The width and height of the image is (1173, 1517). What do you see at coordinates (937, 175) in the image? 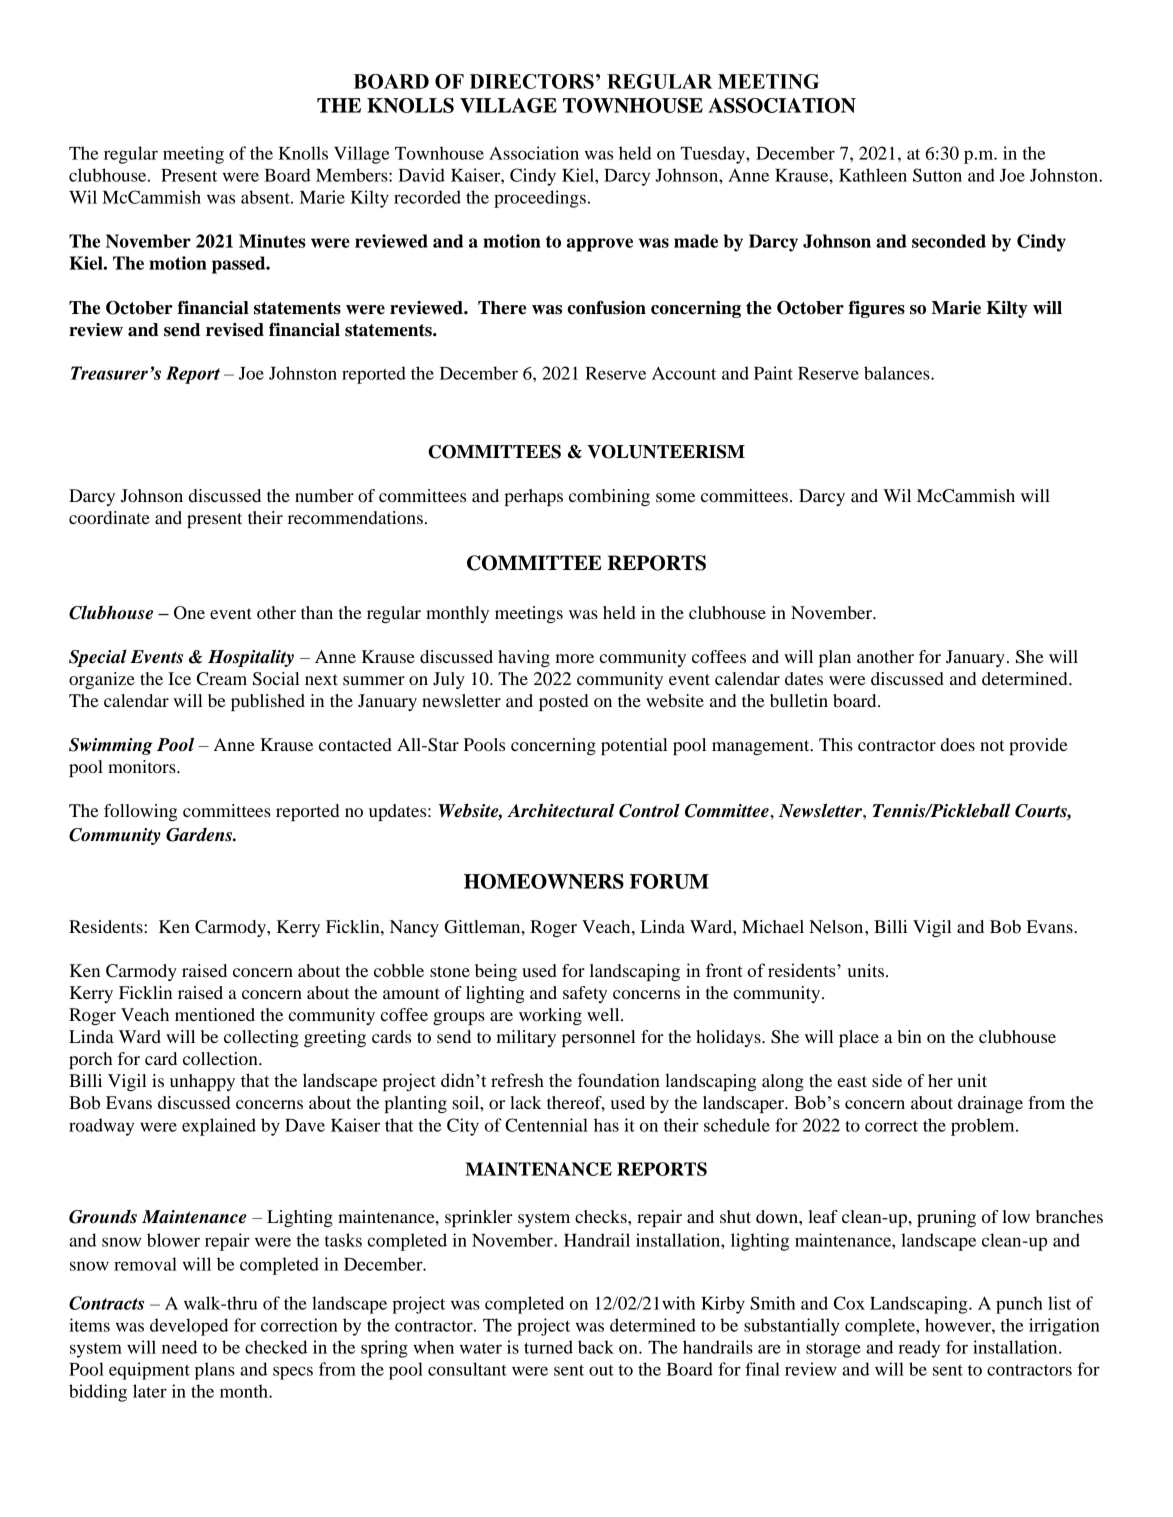
I see `Sutton` at bounding box center [937, 175].
